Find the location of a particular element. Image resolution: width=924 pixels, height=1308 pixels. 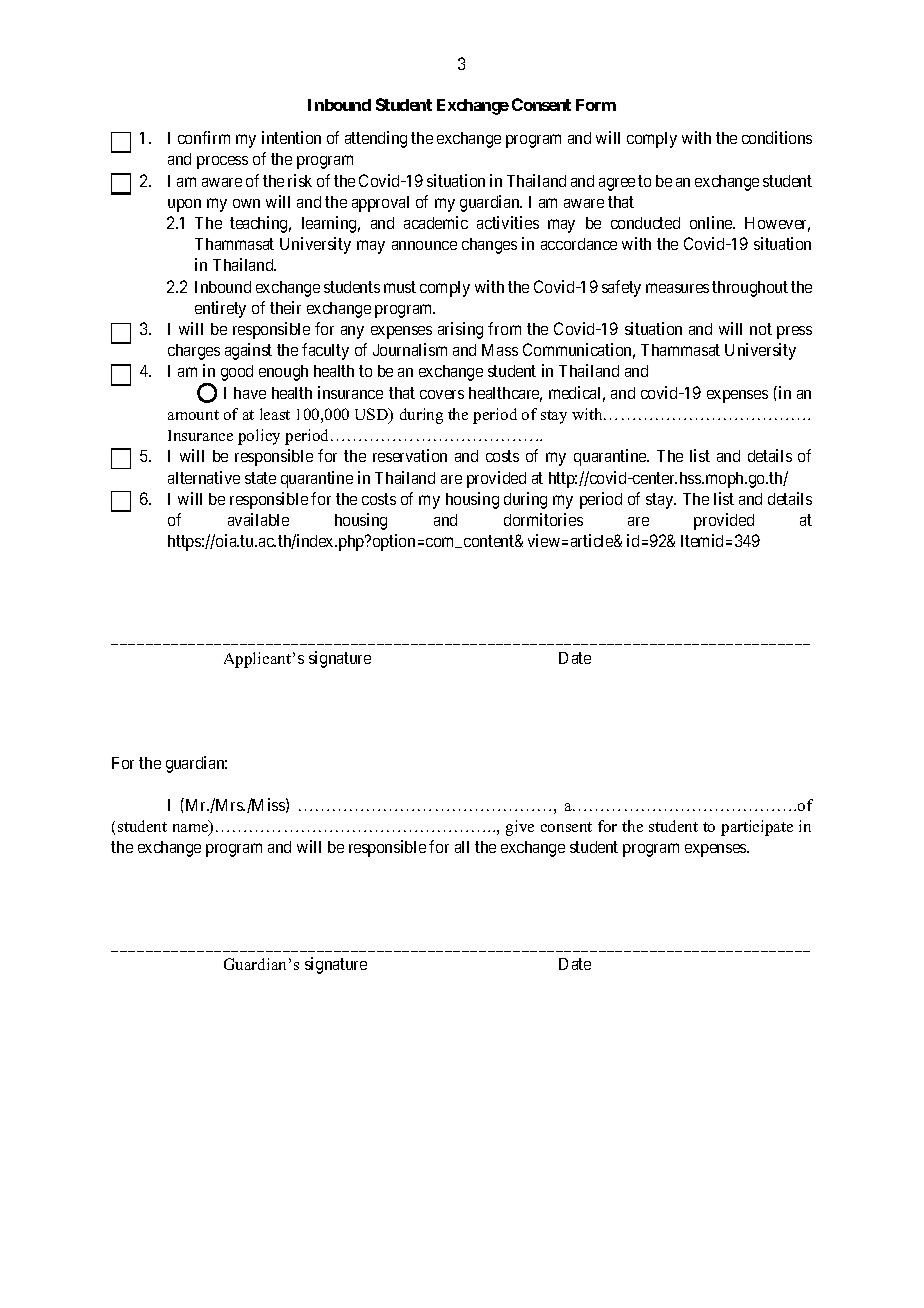

conditions is located at coordinates (777, 137).
